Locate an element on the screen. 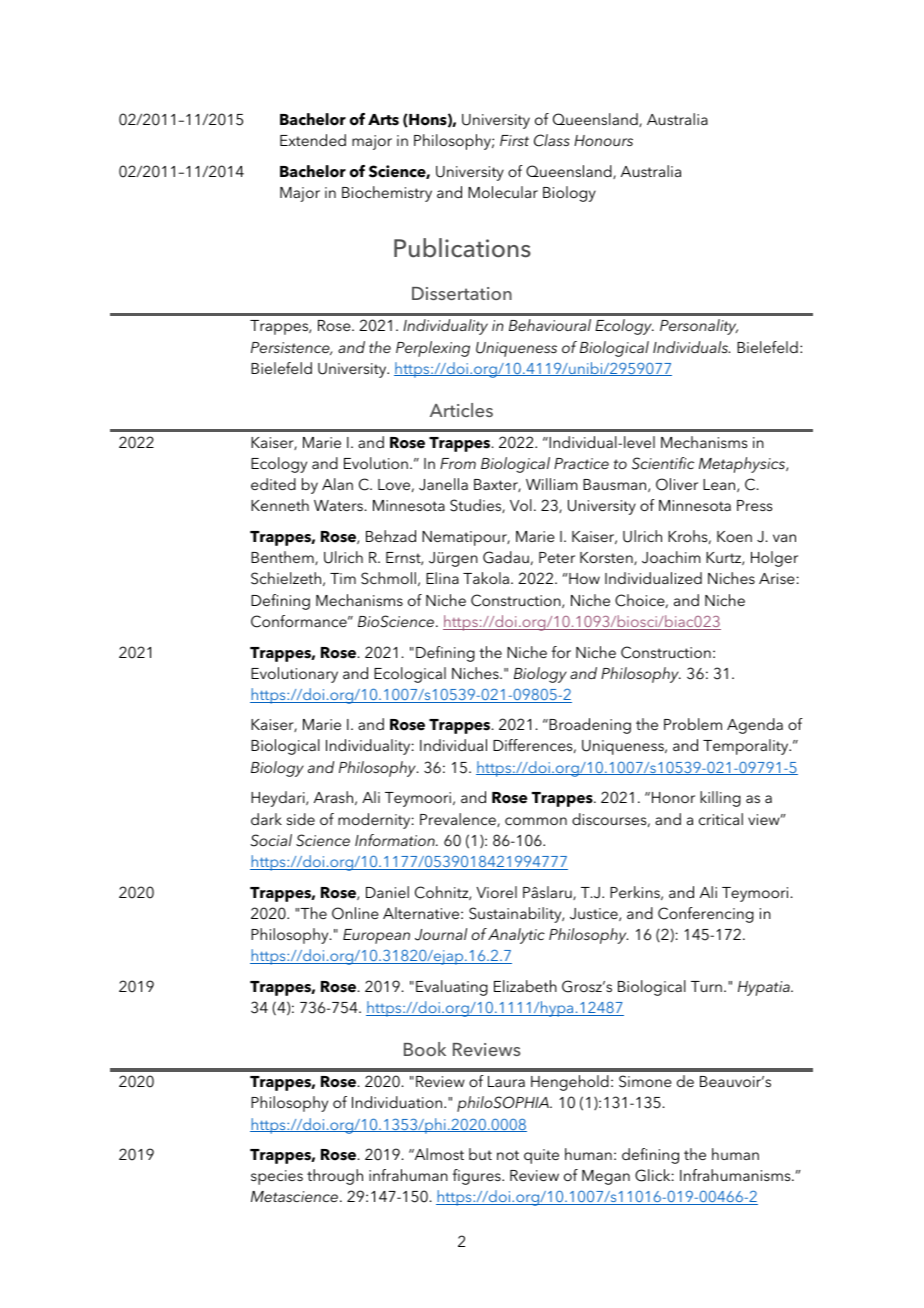 This screenshot has height=1308, width=924. Extended is located at coordinates (313, 140).
